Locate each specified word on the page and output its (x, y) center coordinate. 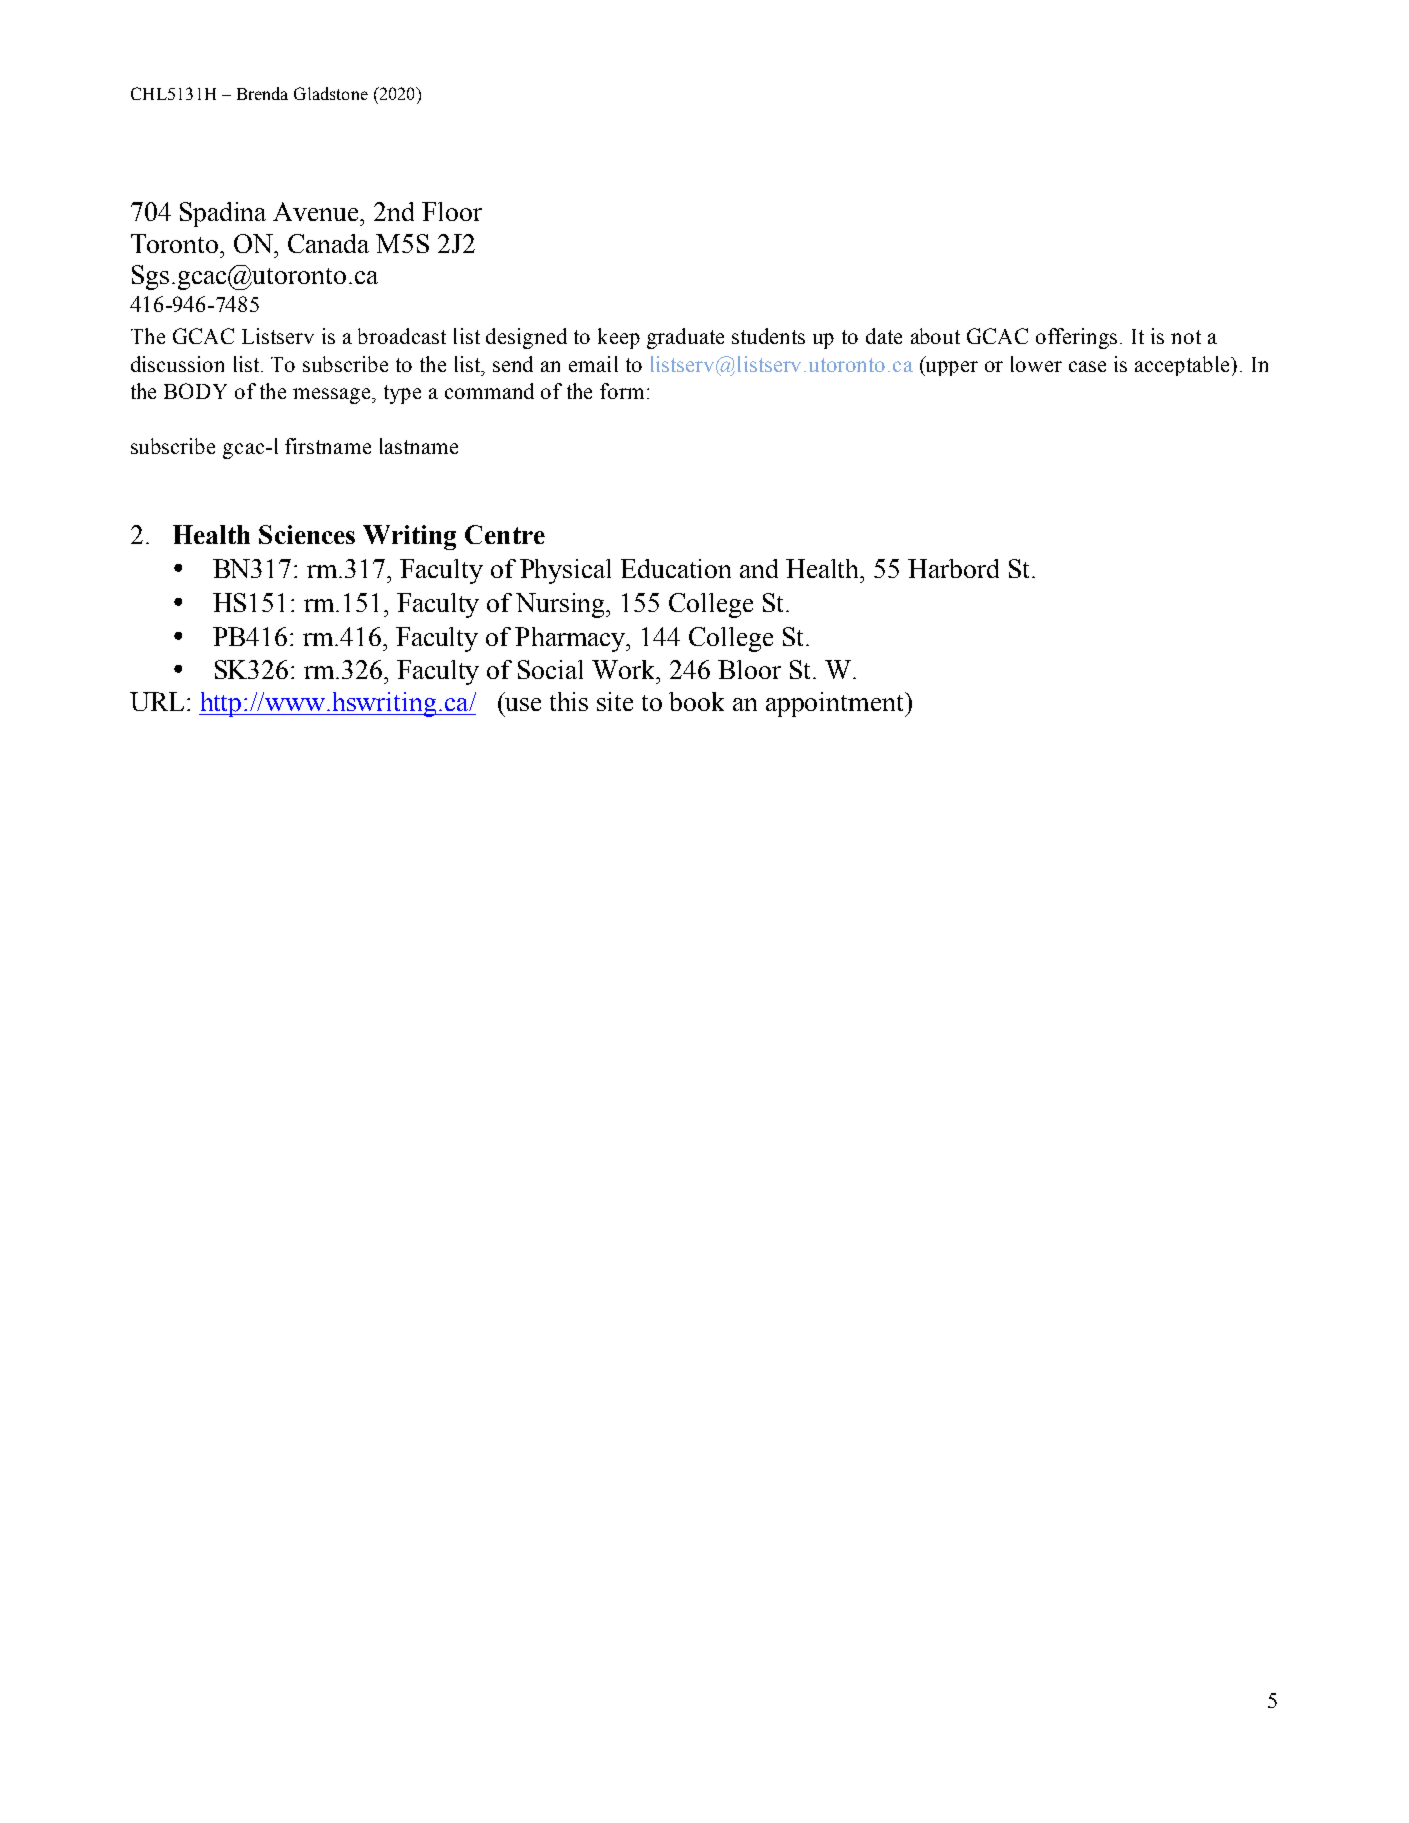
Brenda (262, 93)
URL (157, 701)
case (1087, 366)
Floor (452, 211)
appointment (836, 704)
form (622, 391)
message (333, 396)
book (696, 701)
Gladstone (331, 93)
